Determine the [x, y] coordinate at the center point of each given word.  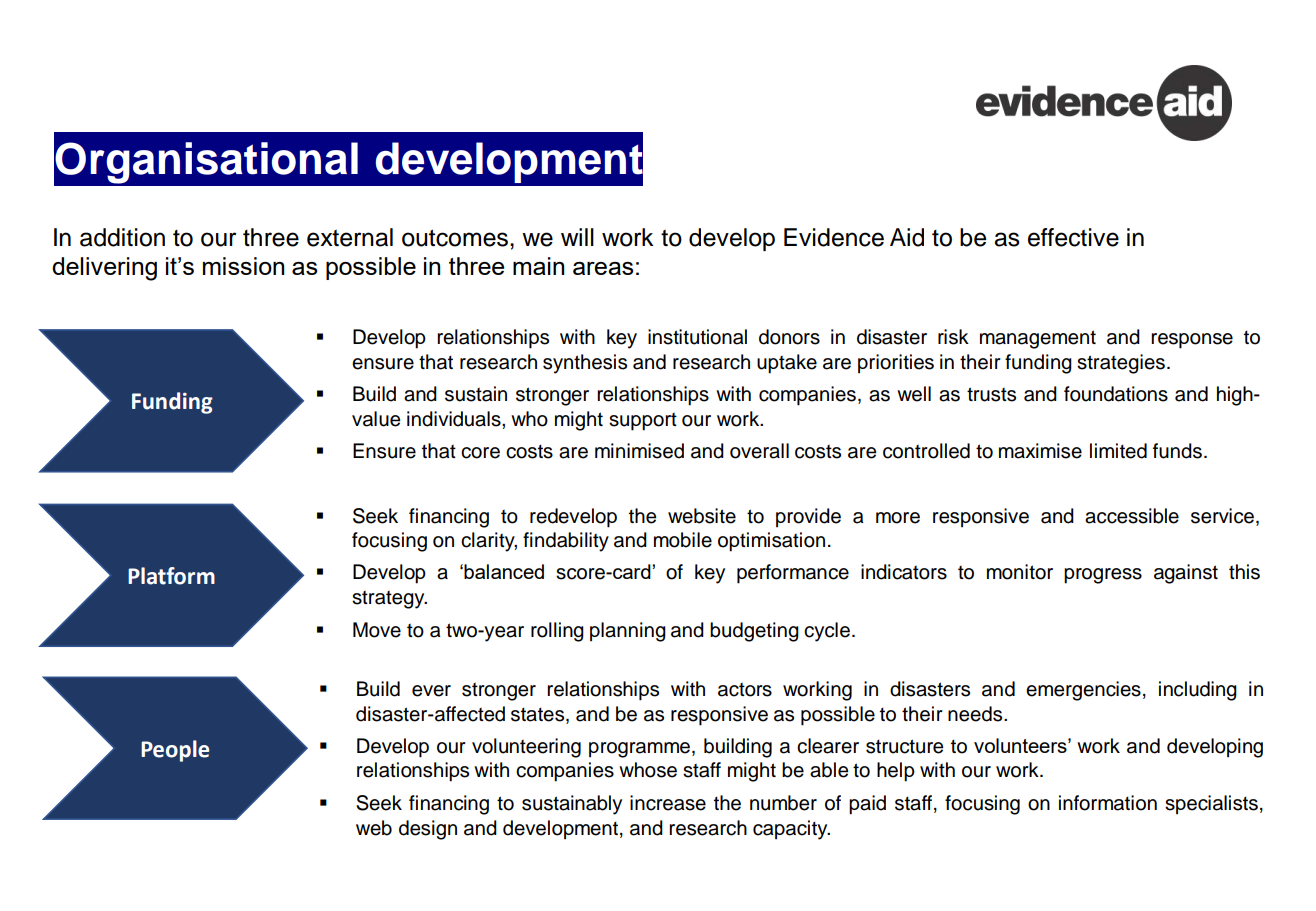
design [428, 830]
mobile [683, 540]
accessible [1132, 516]
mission [243, 266]
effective [1073, 237]
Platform [171, 576]
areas [603, 268]
